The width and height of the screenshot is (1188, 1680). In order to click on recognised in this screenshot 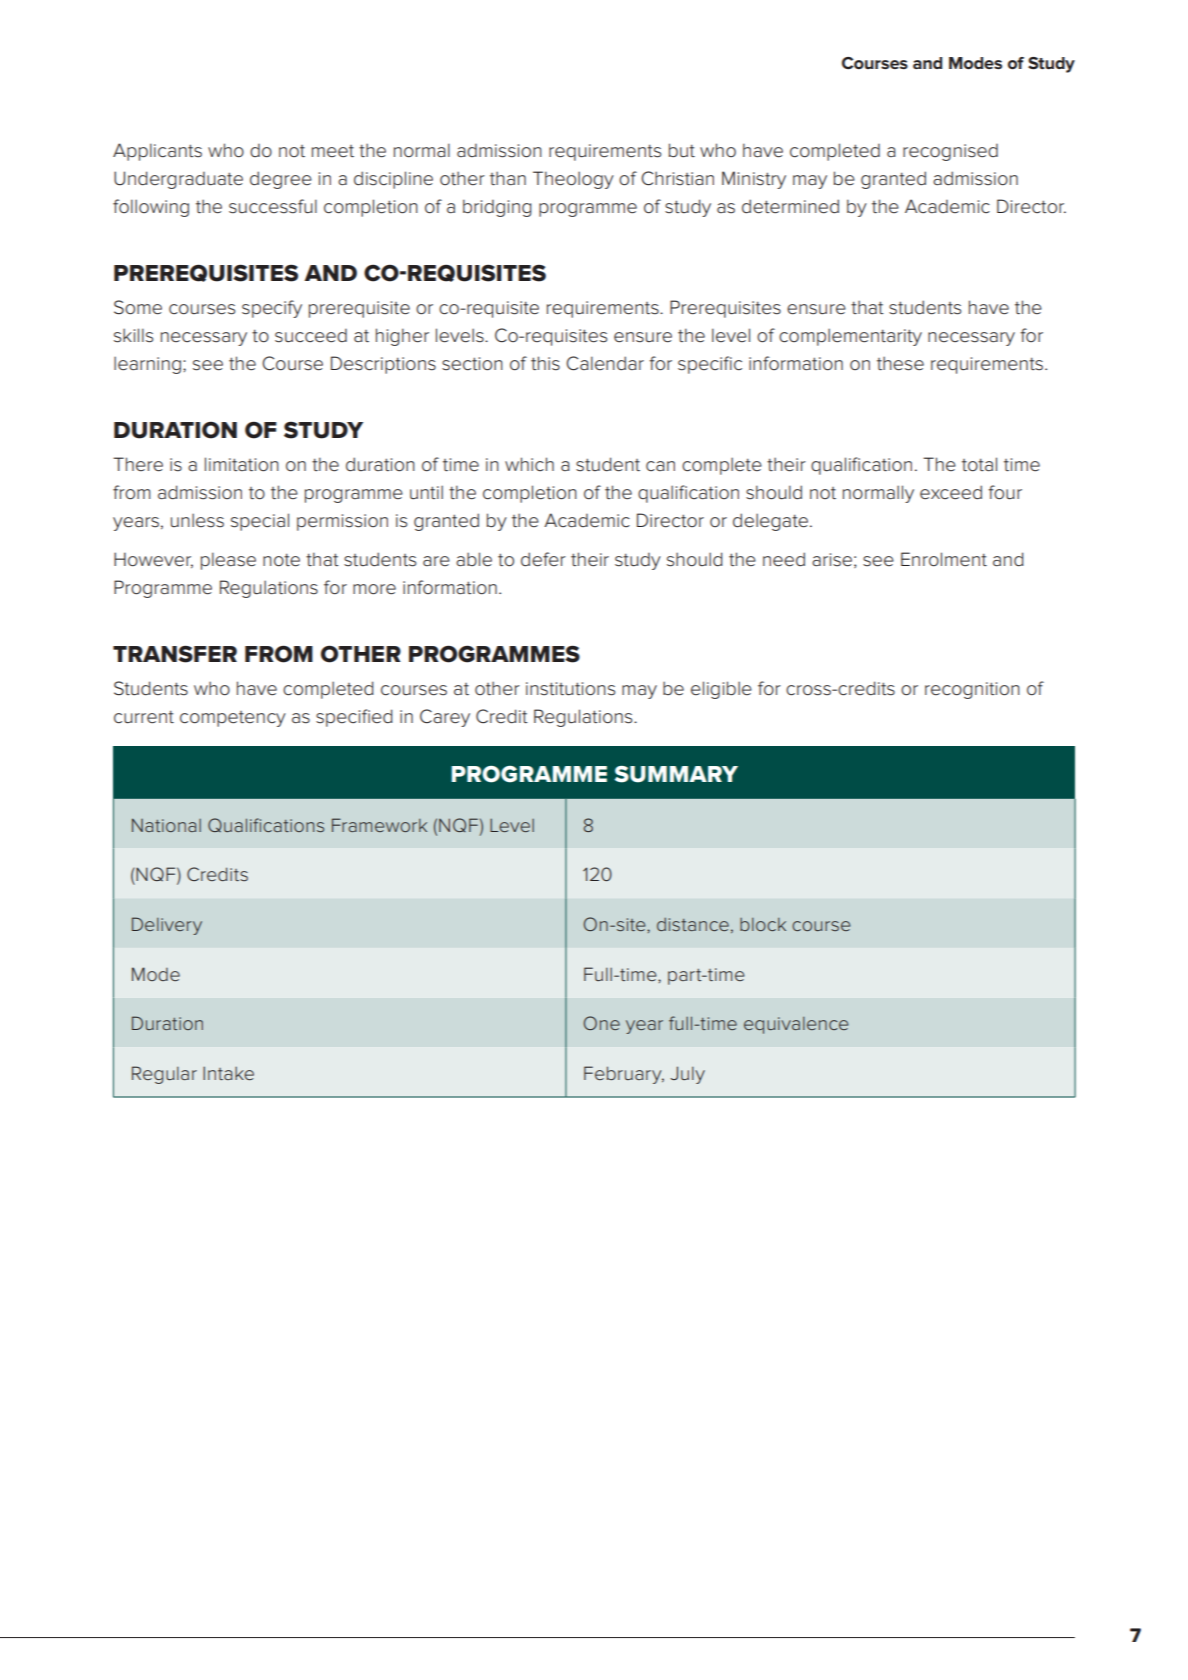, I will do `click(950, 152)`.
